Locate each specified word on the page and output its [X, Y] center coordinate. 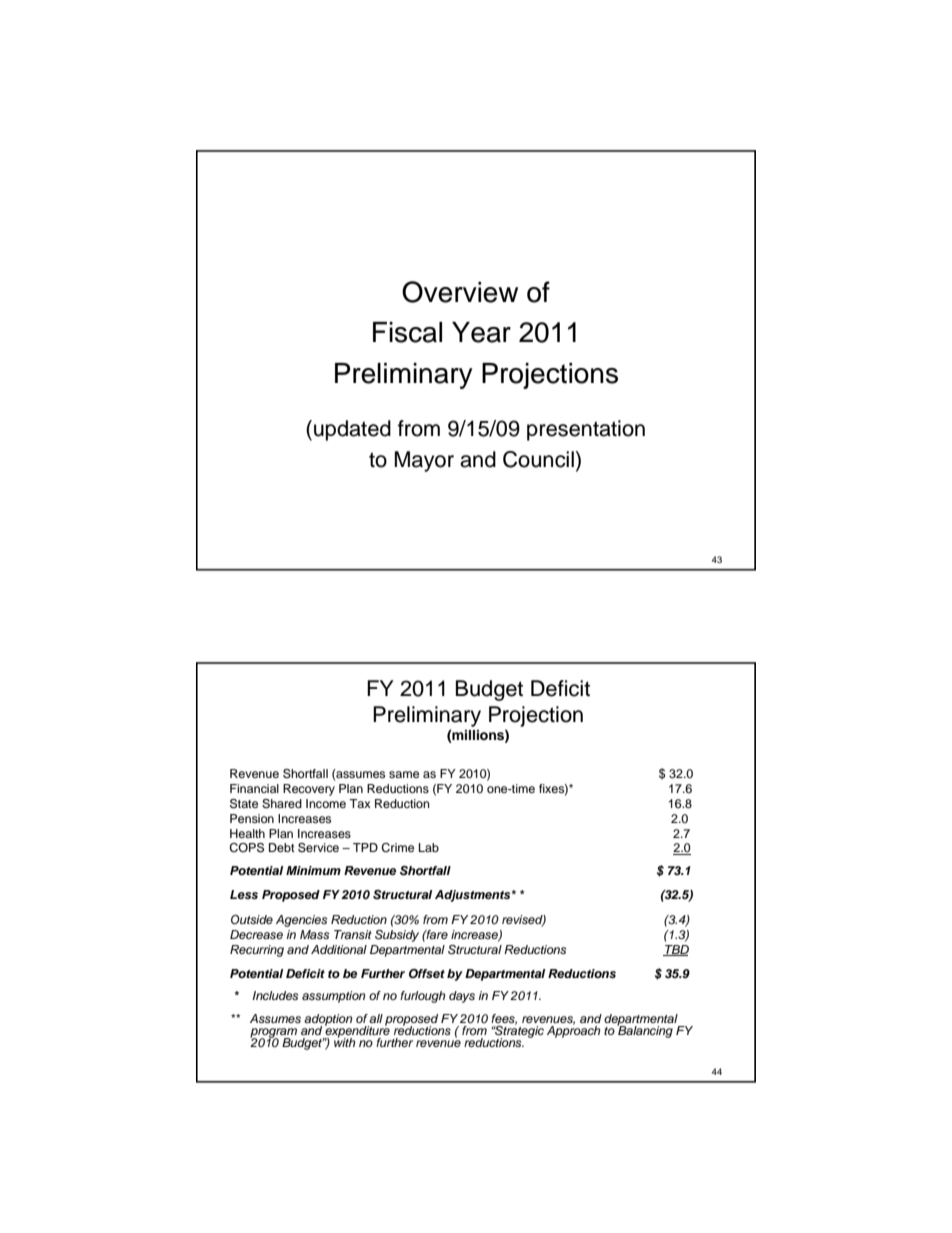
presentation [586, 430]
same [404, 774]
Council [538, 459]
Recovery [309, 790]
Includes [275, 995]
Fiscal [407, 332]
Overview [460, 292]
